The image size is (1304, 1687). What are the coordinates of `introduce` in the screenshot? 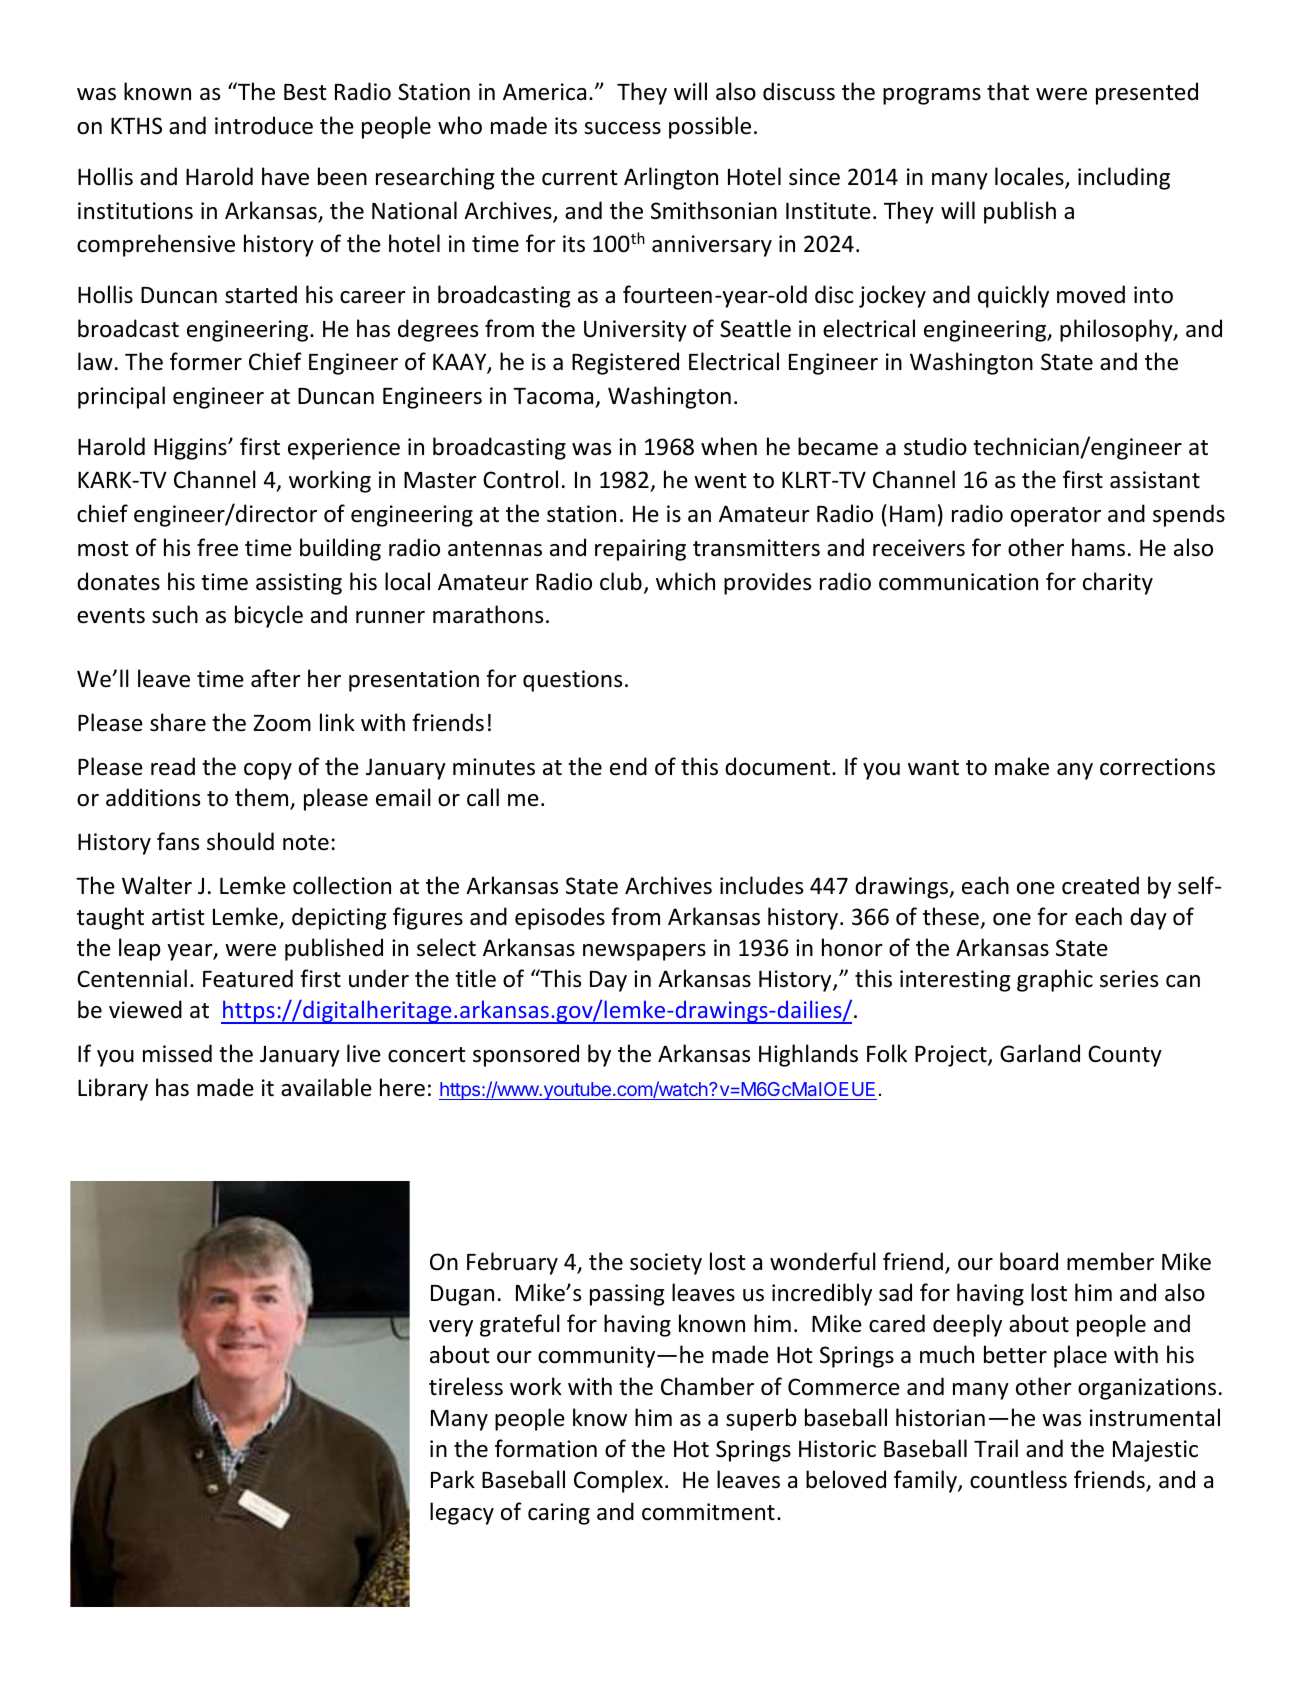 It's located at (264, 125).
